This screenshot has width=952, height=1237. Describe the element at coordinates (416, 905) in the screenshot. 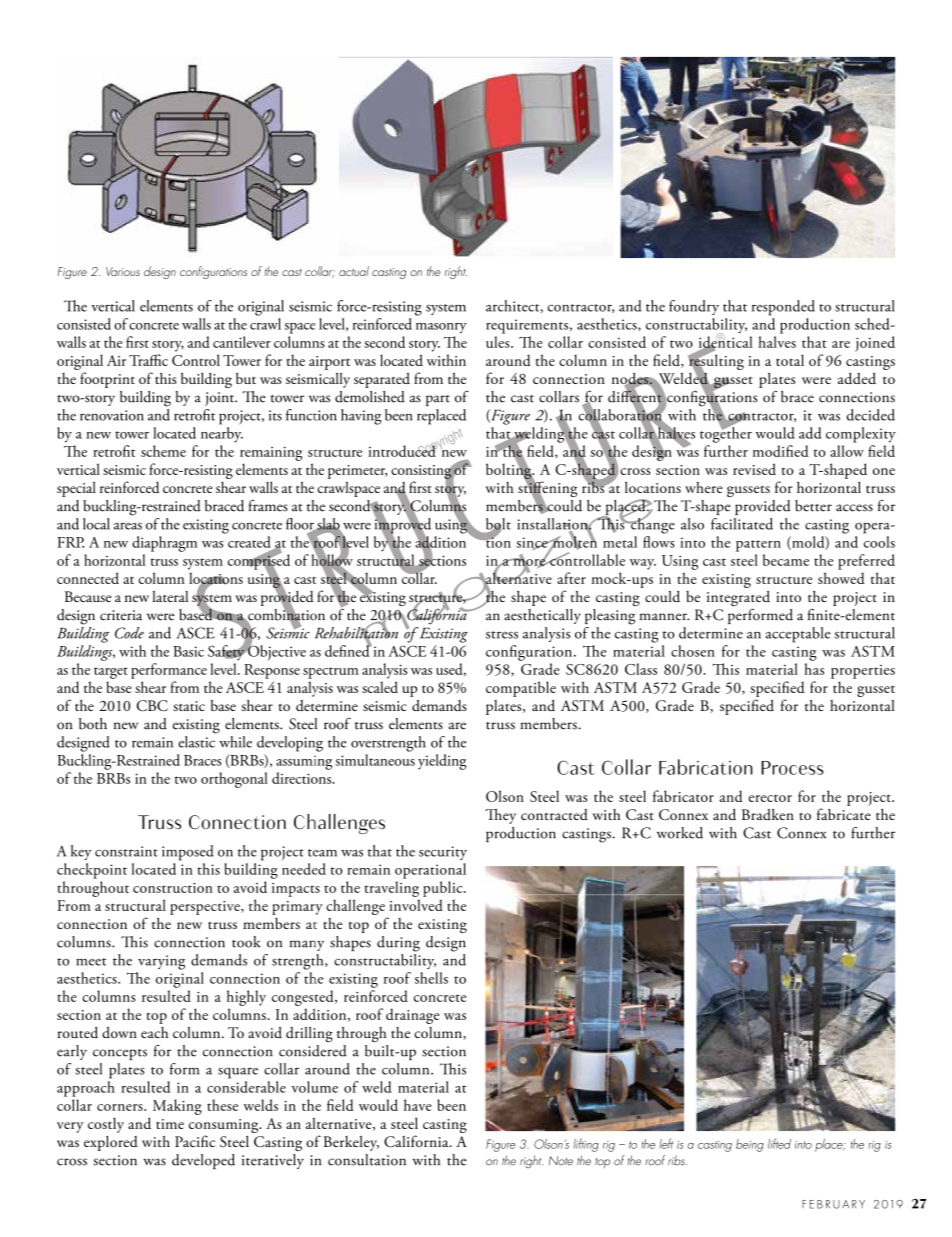

I see `involved` at that location.
